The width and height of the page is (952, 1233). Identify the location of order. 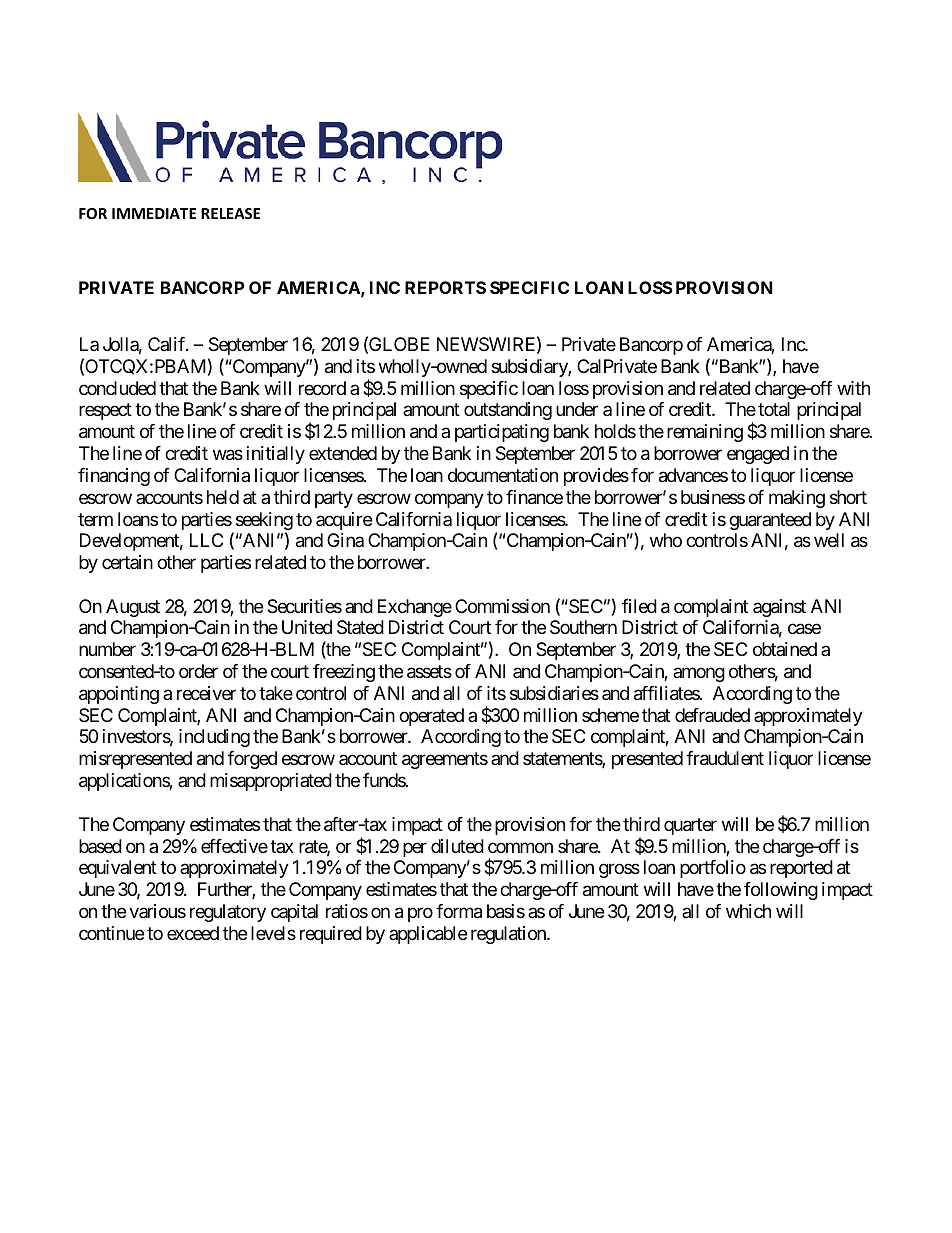
(198, 671).
